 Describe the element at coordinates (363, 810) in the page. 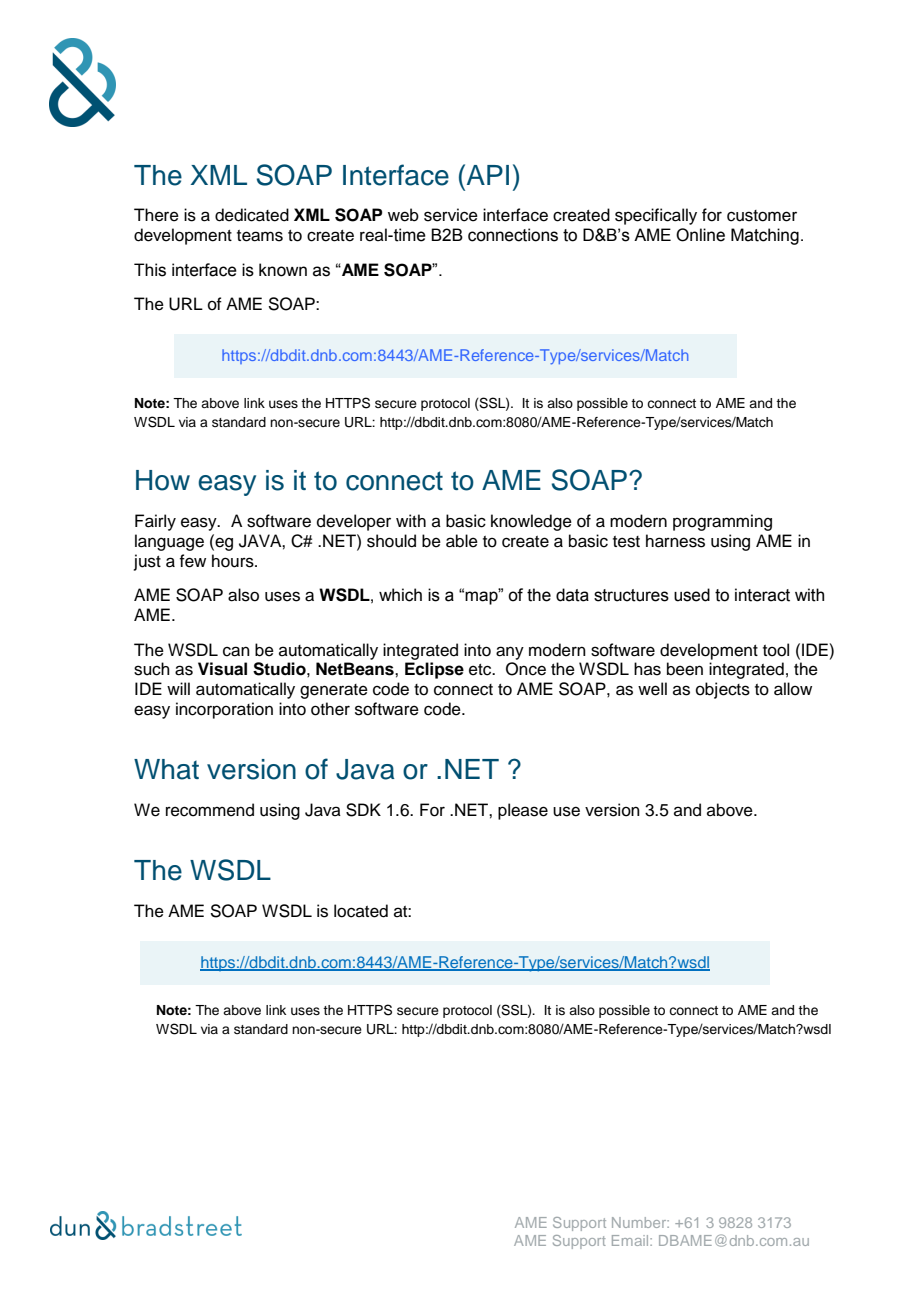

I see `SDK` at that location.
